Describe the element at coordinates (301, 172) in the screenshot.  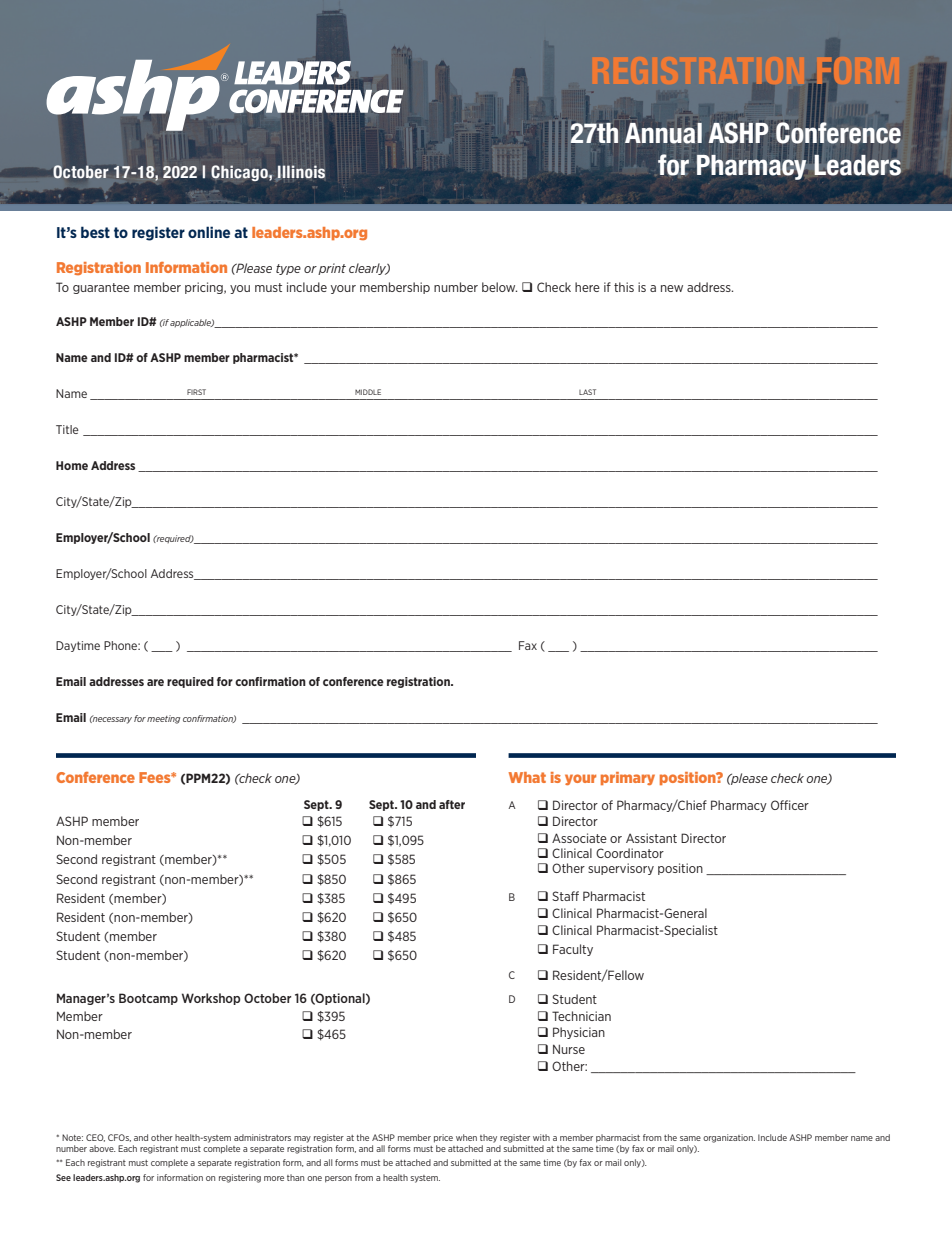
I see `Illinois` at that location.
